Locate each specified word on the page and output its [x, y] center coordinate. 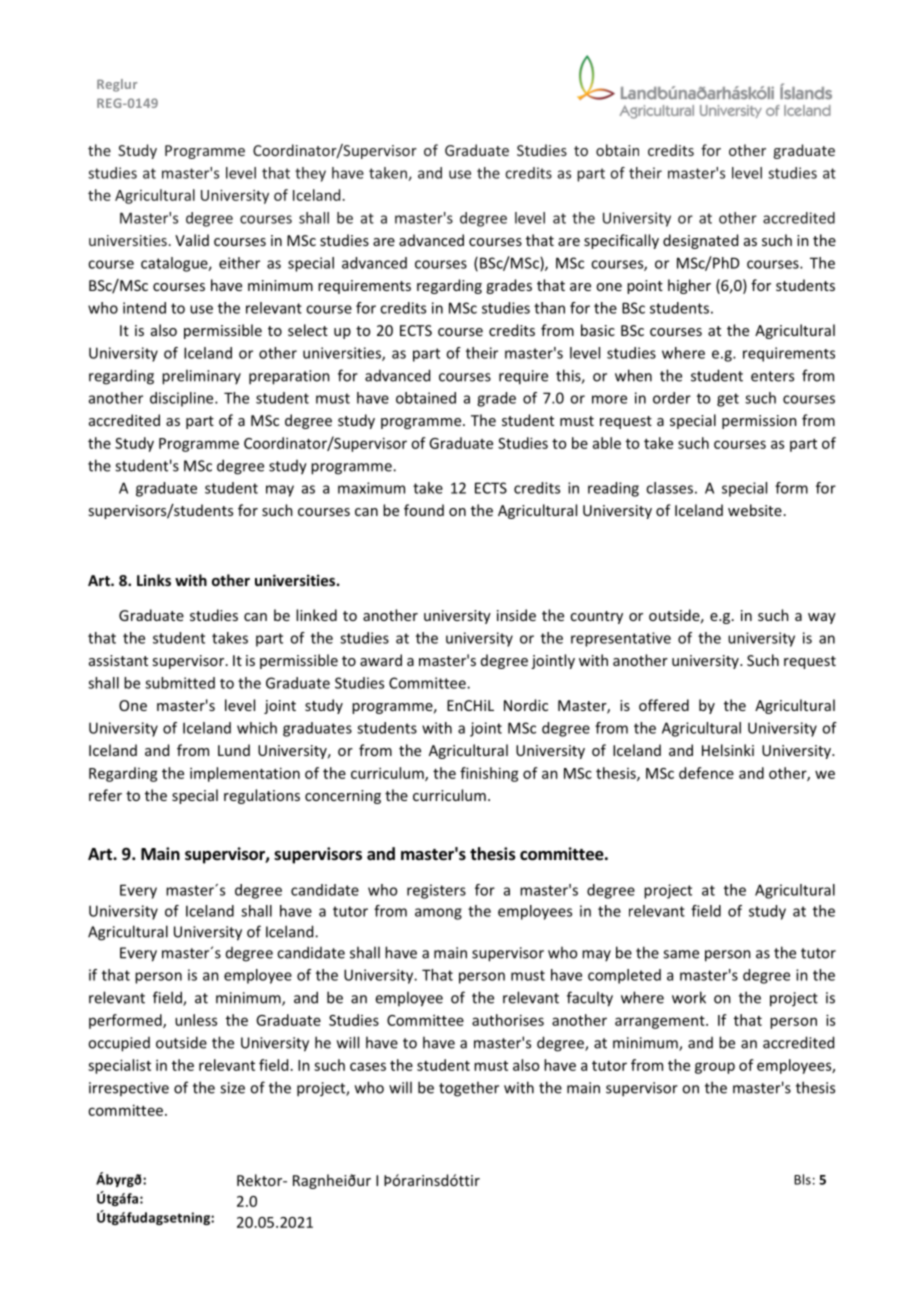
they [310, 174]
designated [700, 241]
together [469, 1089]
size [232, 1088]
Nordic [526, 705]
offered [664, 705]
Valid [192, 240]
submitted [180, 683]
